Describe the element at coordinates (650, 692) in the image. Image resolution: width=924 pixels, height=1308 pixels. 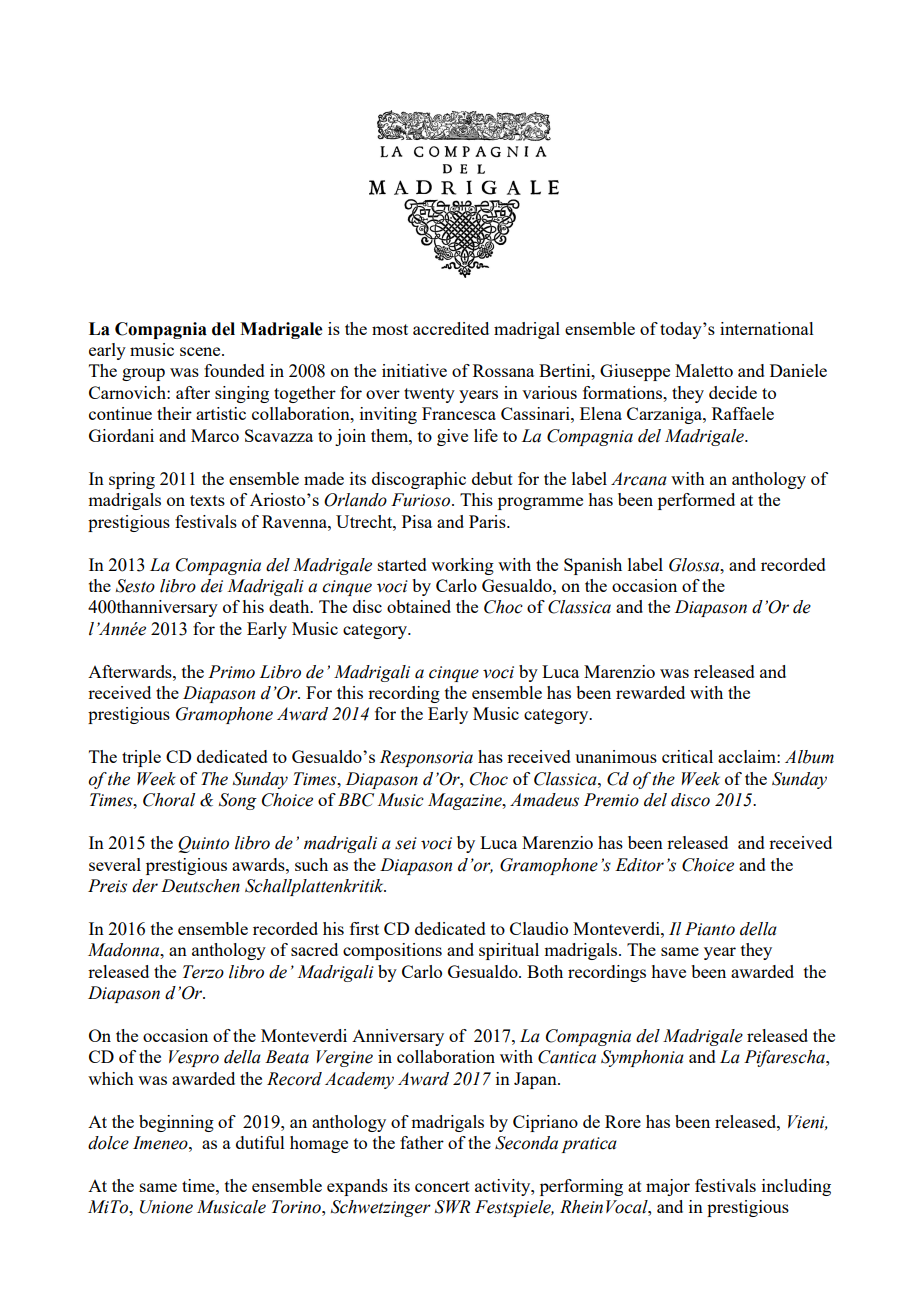
I see `rewarded` at that location.
